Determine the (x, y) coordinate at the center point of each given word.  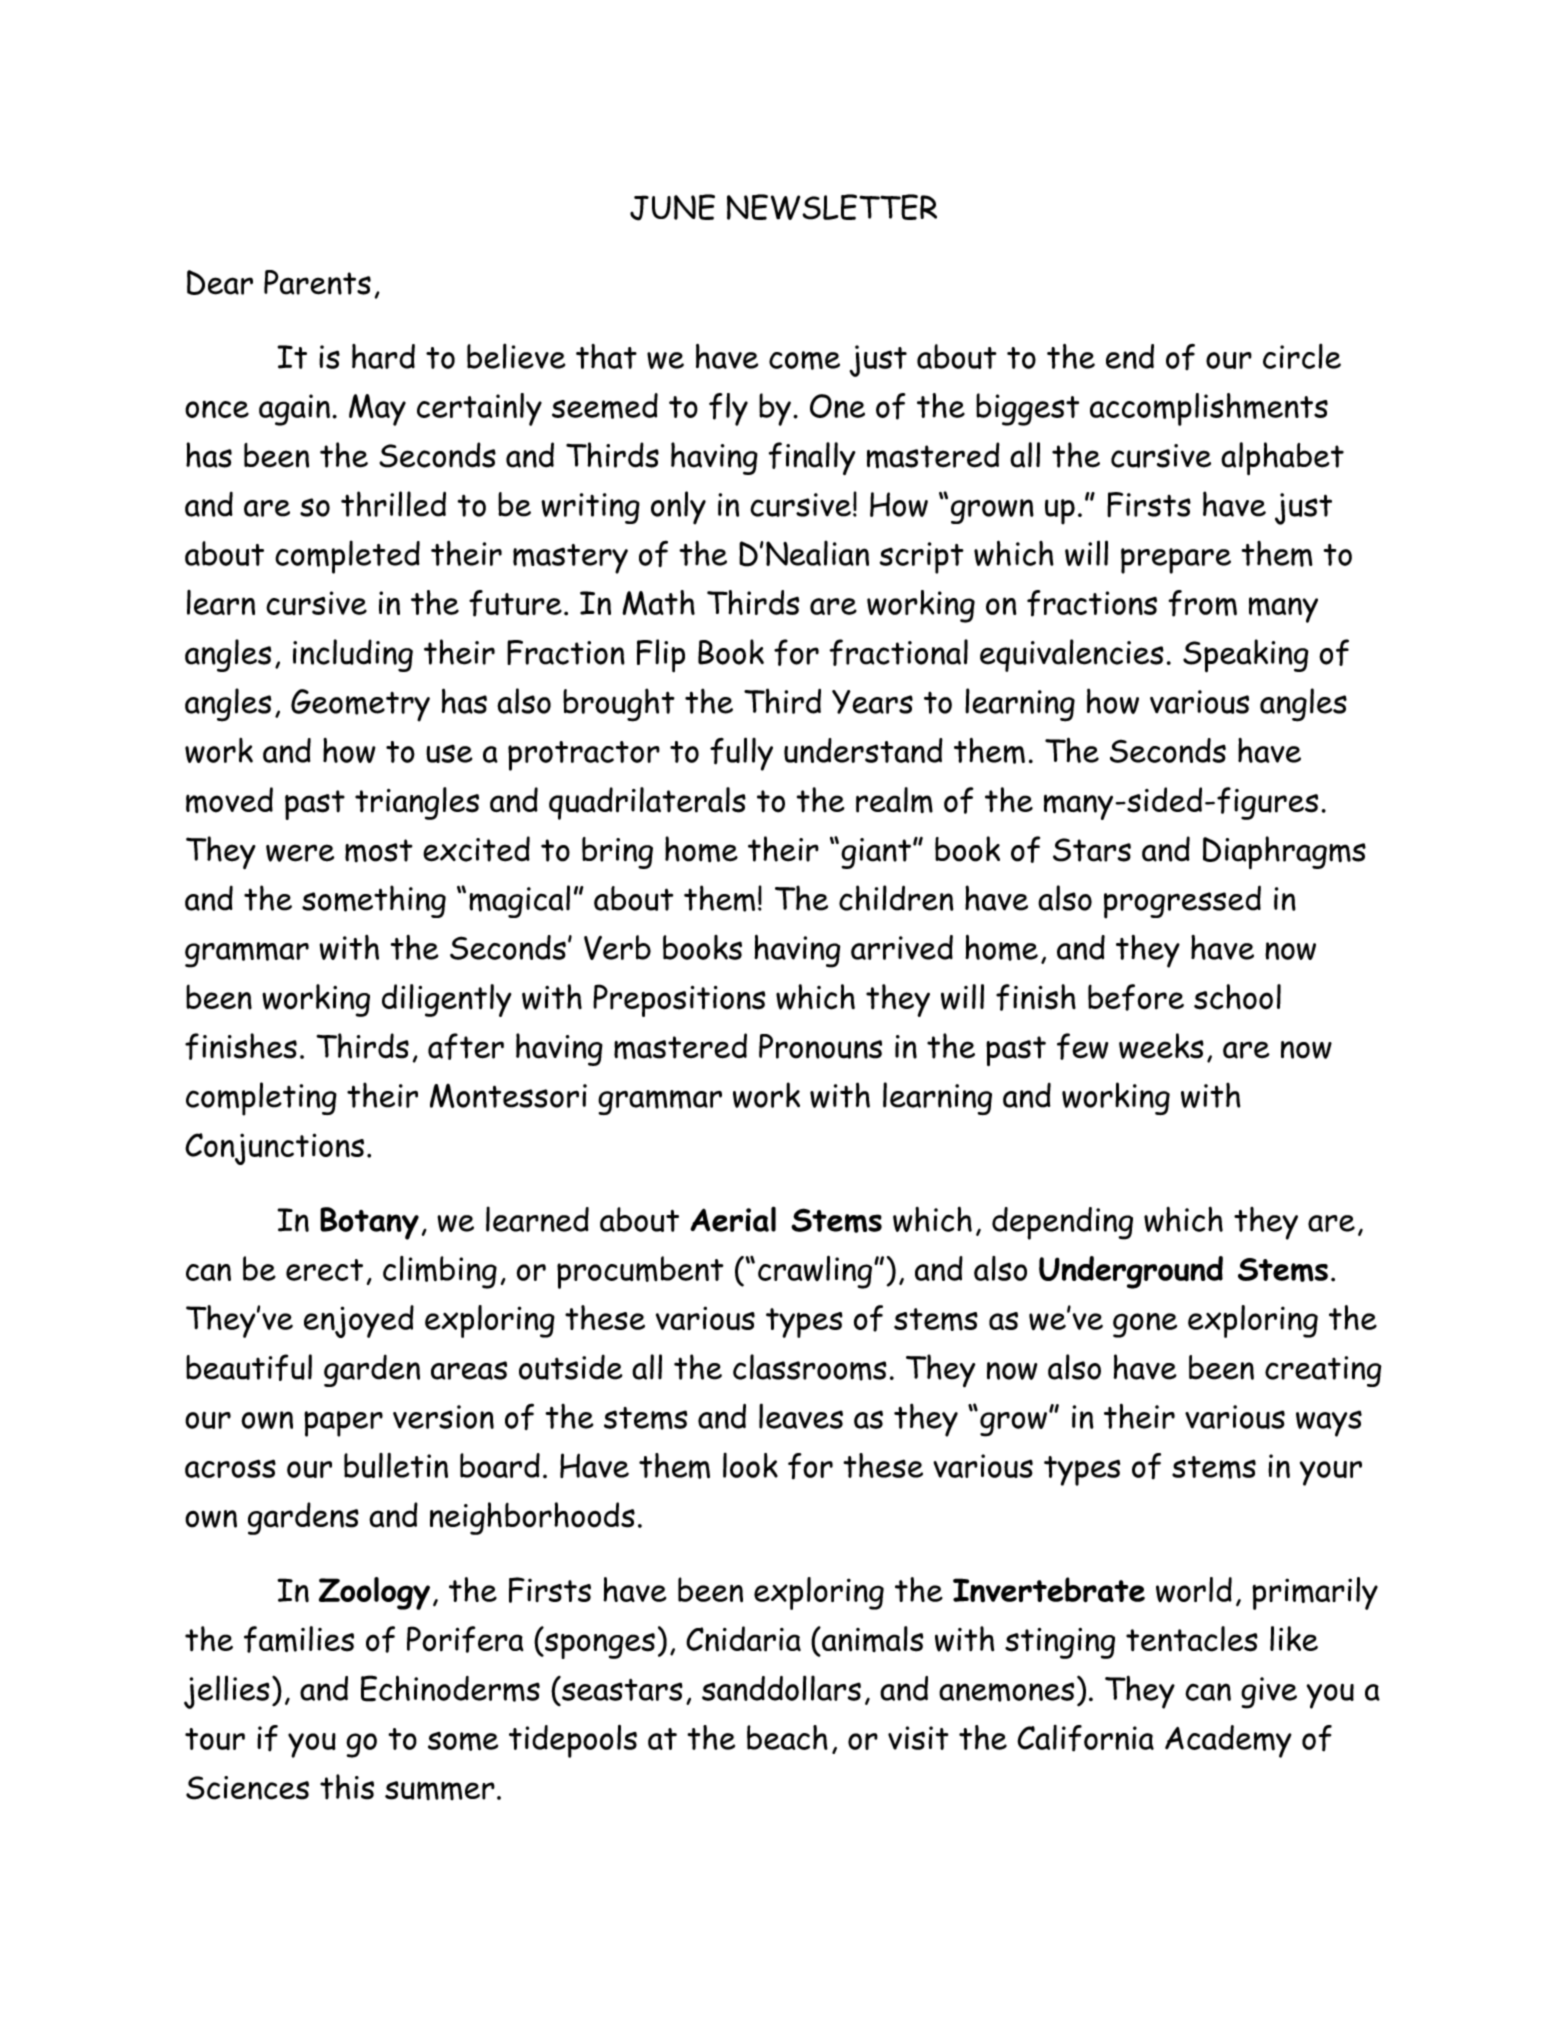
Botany (369, 1223)
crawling (815, 1272)
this (347, 1787)
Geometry (360, 705)
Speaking (1246, 656)
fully (741, 754)
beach (787, 1737)
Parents (317, 282)
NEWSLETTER (832, 207)
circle (1302, 356)
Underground (1131, 1272)
